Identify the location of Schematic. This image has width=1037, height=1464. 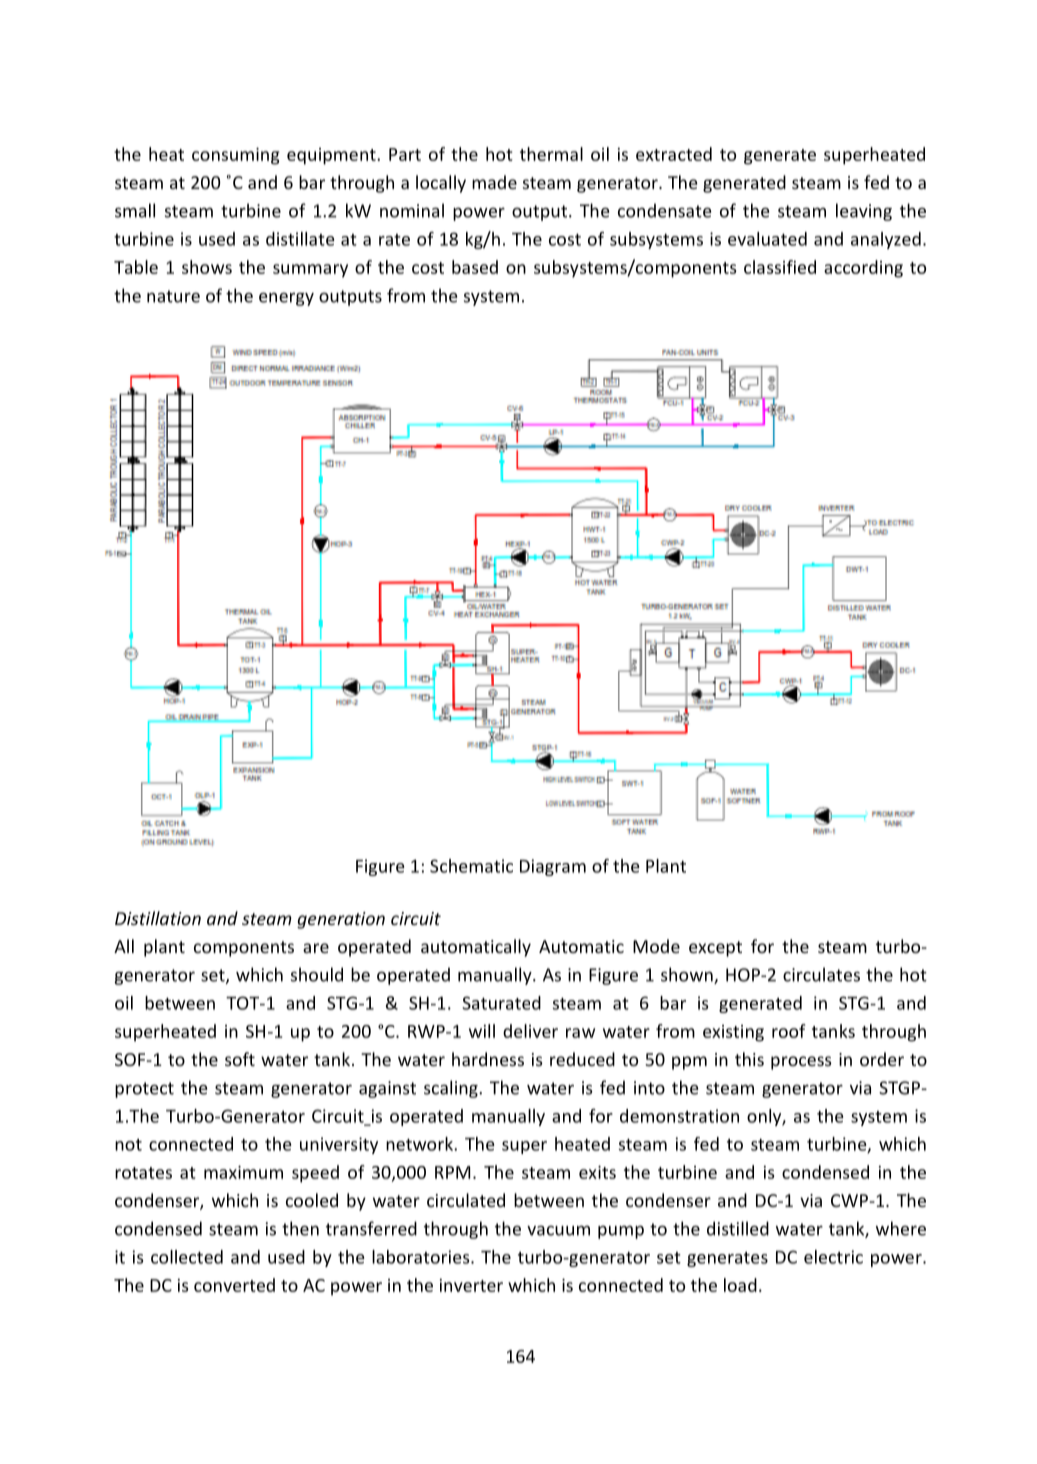
(471, 866).
